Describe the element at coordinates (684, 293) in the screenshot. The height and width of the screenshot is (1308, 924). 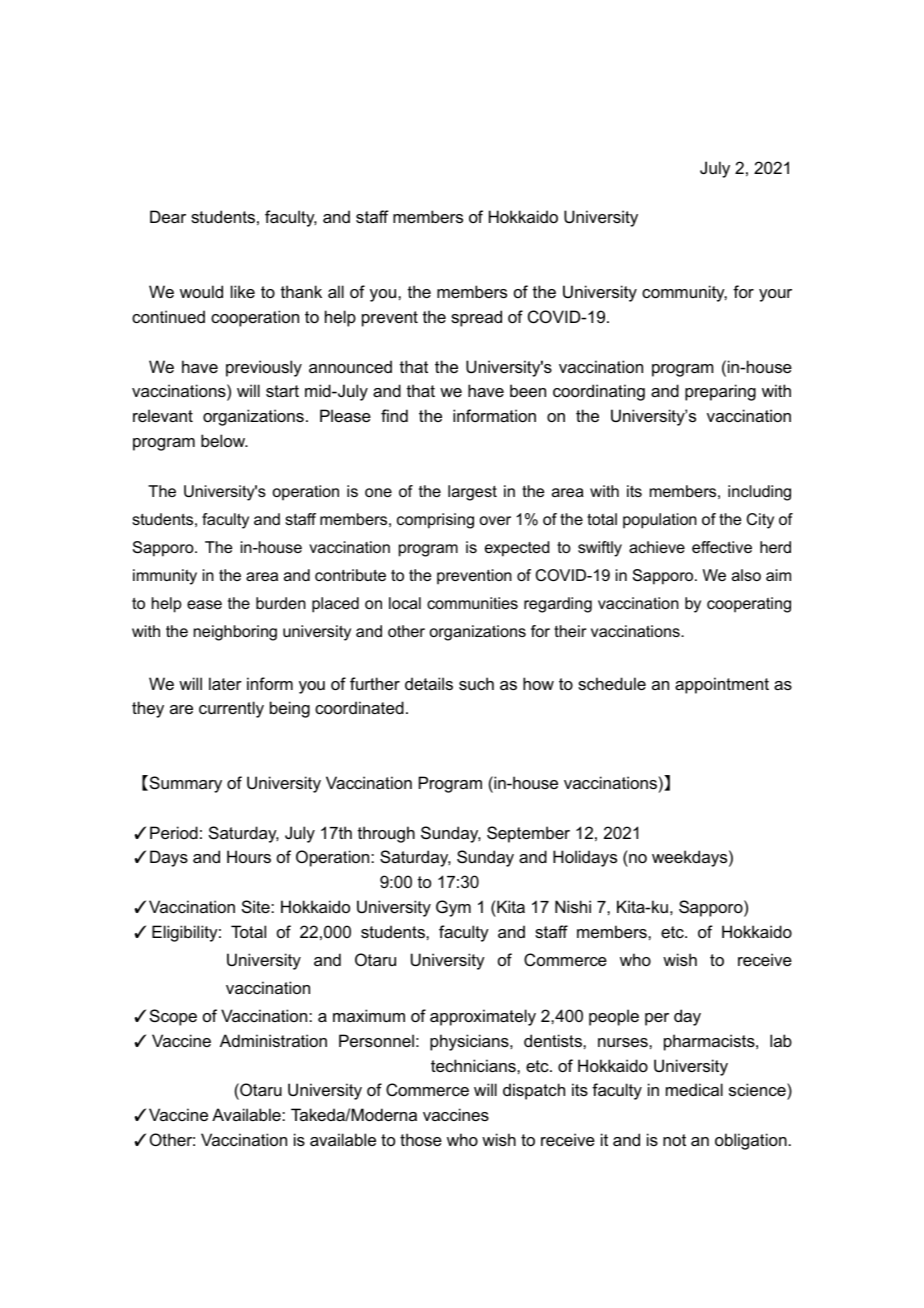
I see `community` at that location.
